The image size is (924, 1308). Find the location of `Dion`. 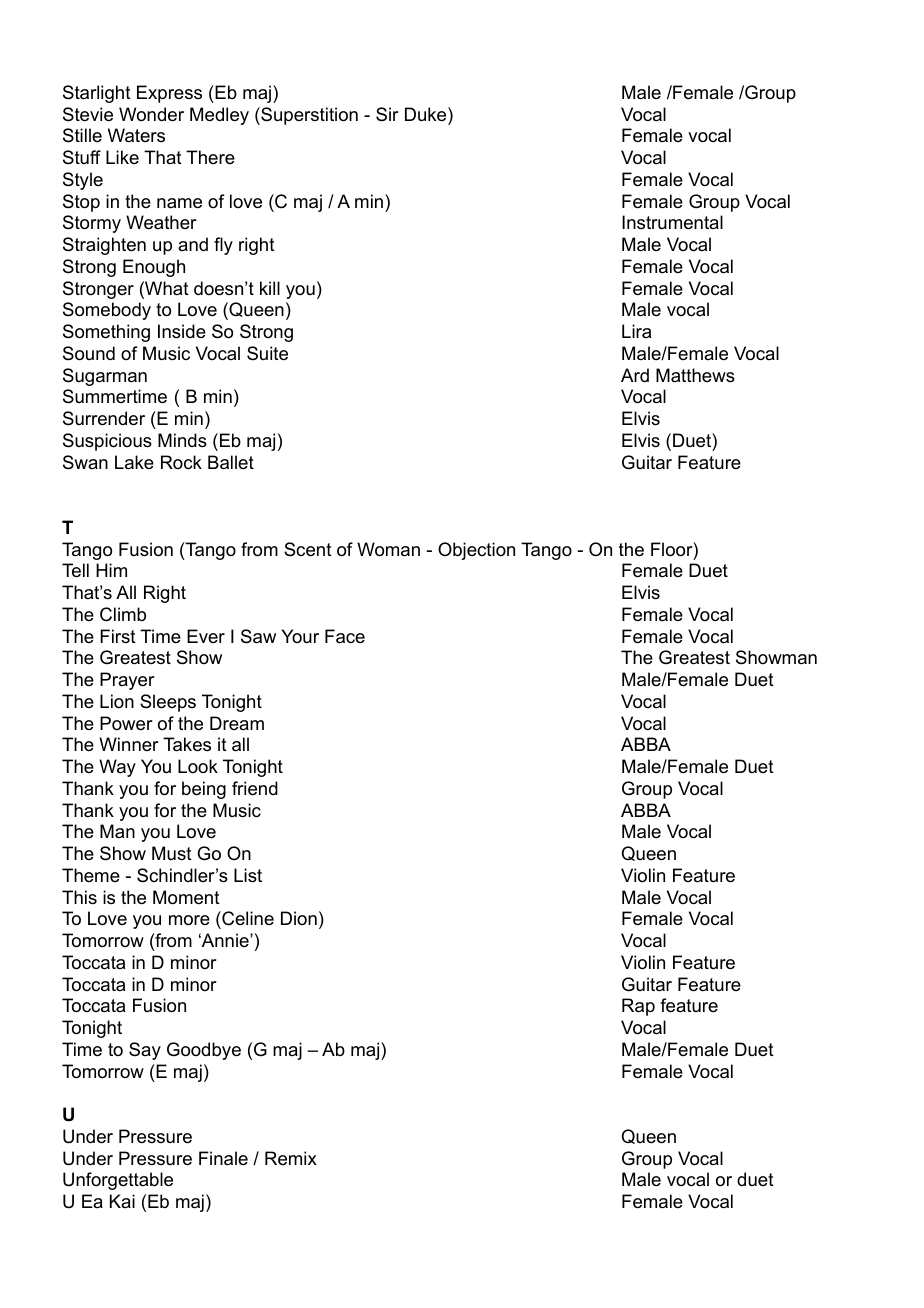

Dion is located at coordinates (299, 918).
